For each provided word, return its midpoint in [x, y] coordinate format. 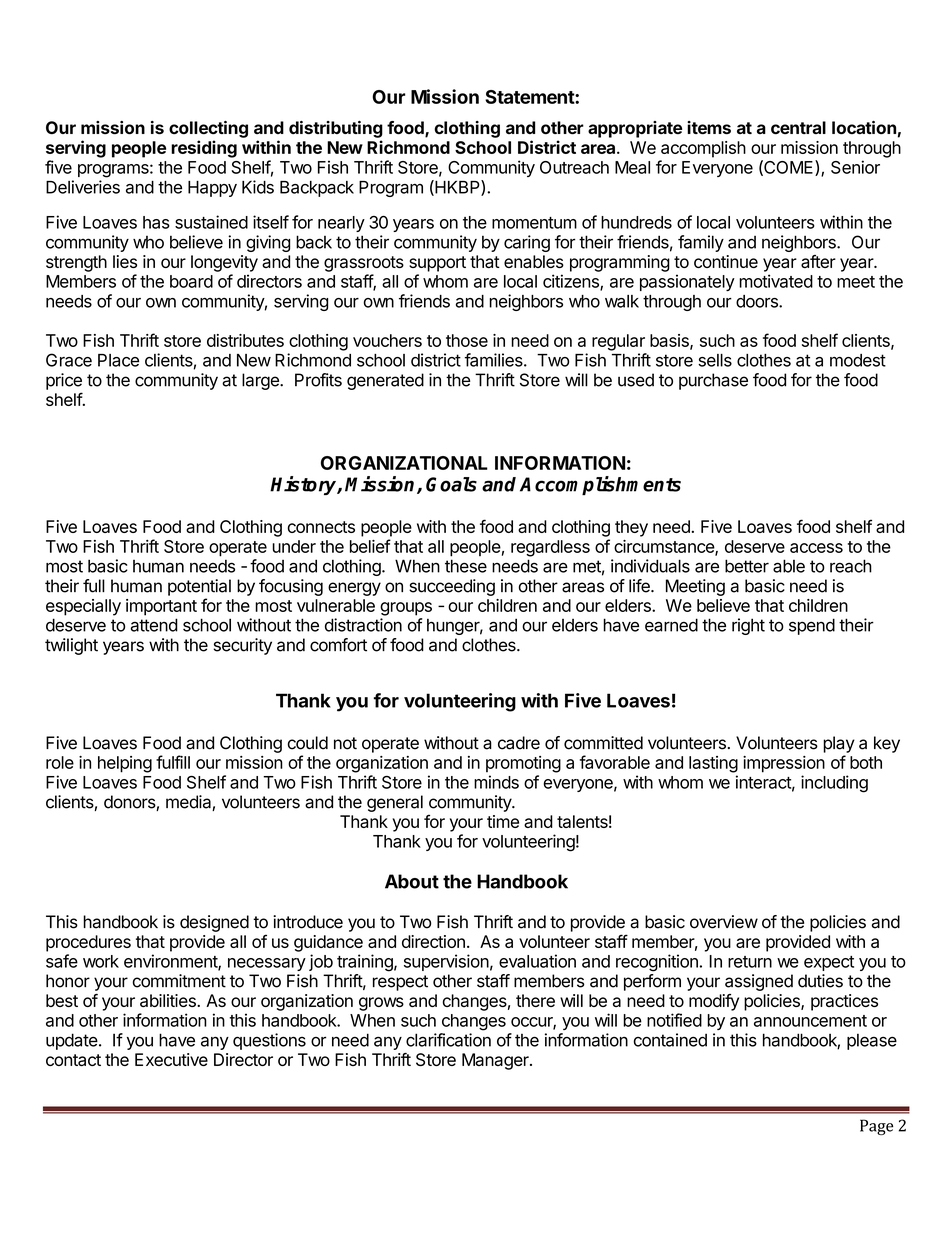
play [839, 744]
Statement [530, 97]
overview [724, 922]
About [412, 881]
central [798, 127]
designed [214, 923]
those [467, 340]
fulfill [173, 762]
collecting [208, 129]
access [816, 548]
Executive [171, 1059]
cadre [519, 743]
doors [758, 301]
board [191, 281]
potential [199, 587]
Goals [451, 484]
